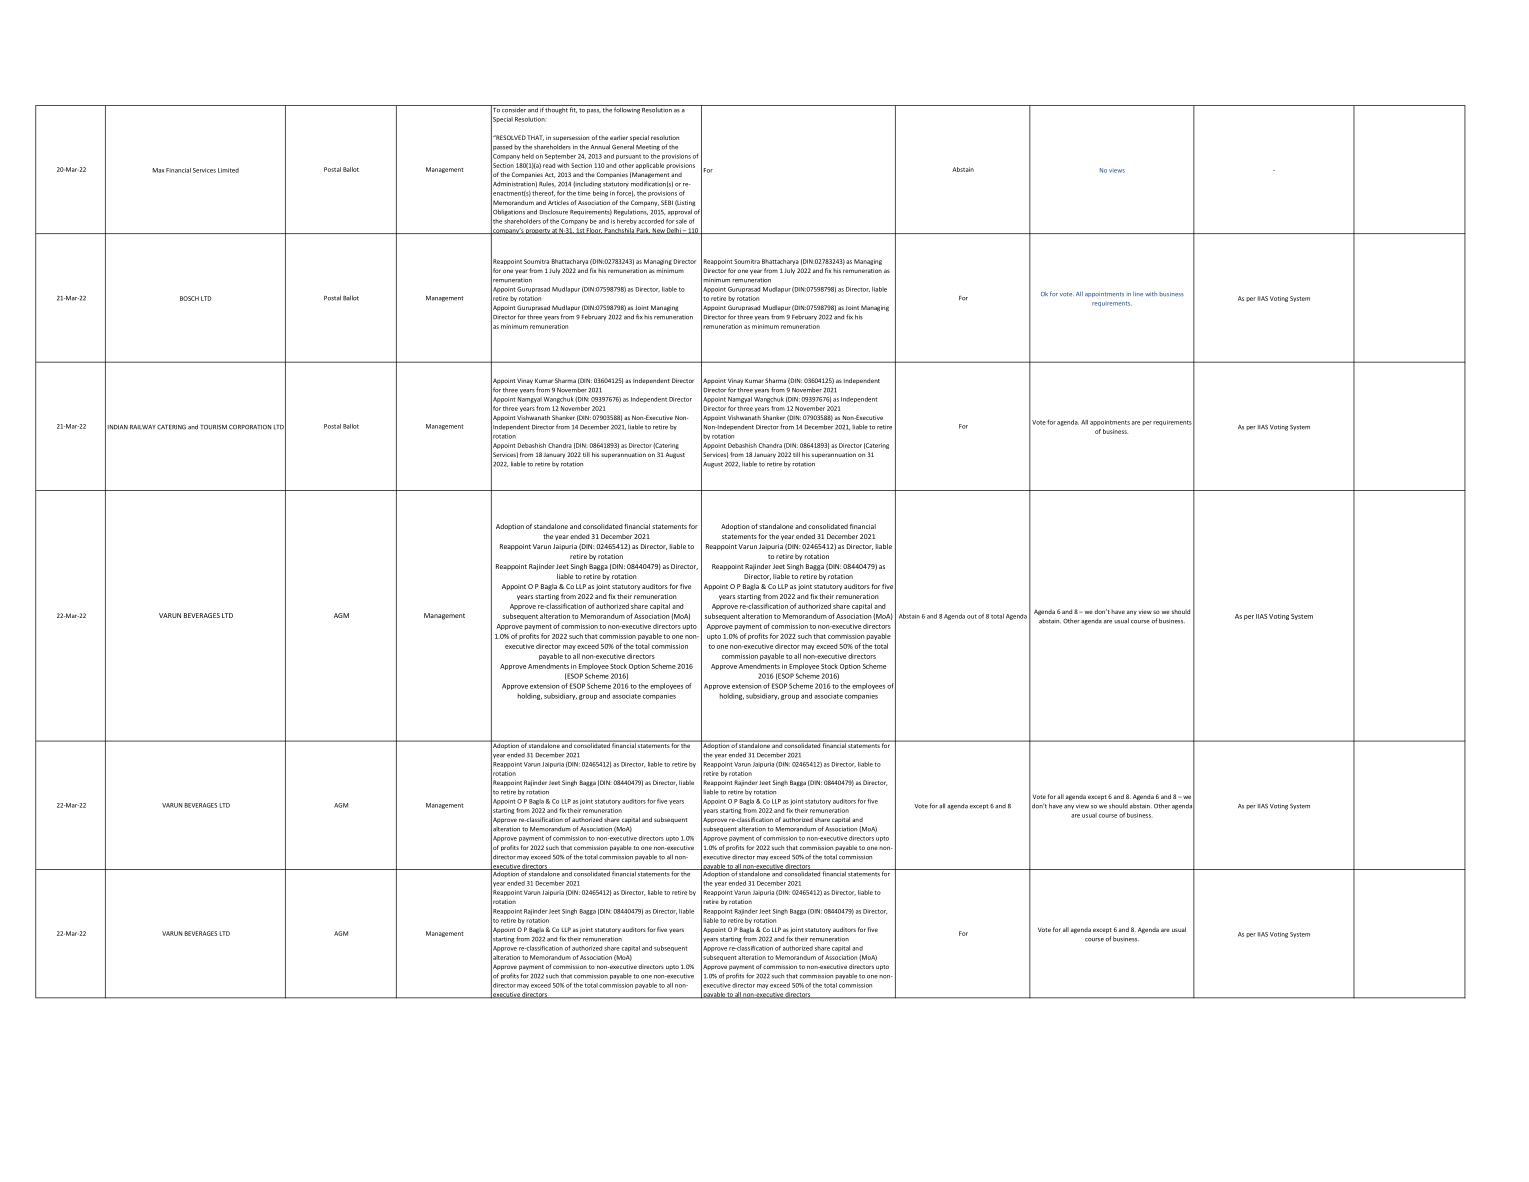  Describe the element at coordinates (648, 148) in the screenshot. I see `Meeting` at that location.
